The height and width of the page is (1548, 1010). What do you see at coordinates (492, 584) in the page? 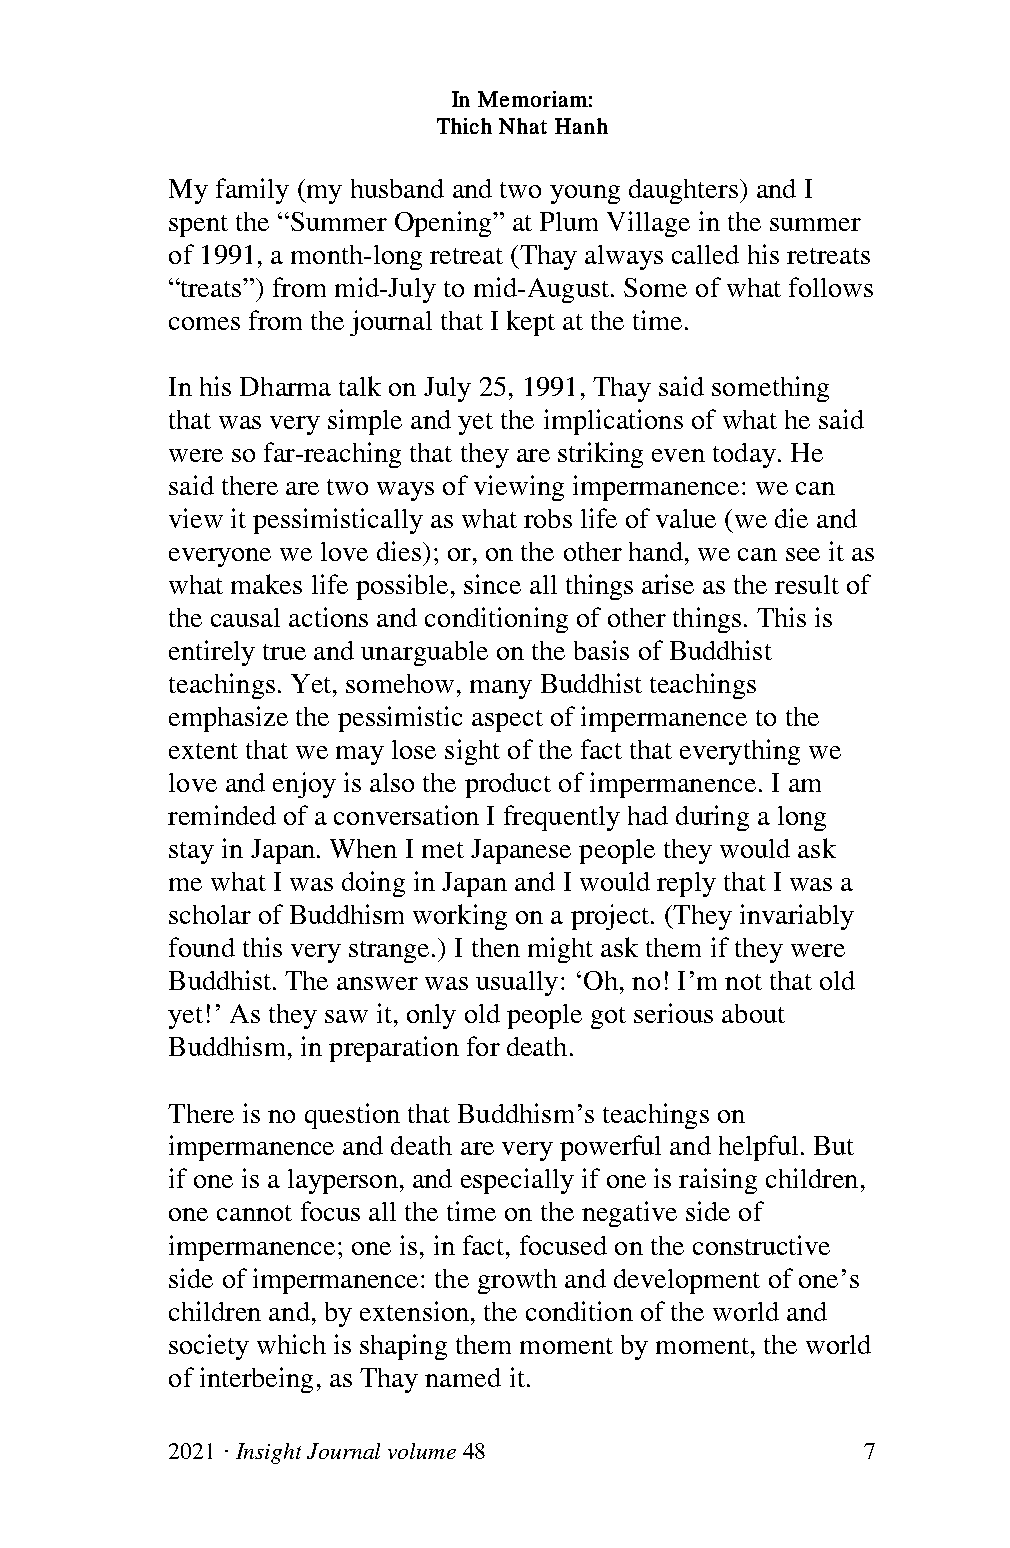
I see `since` at bounding box center [492, 584].
